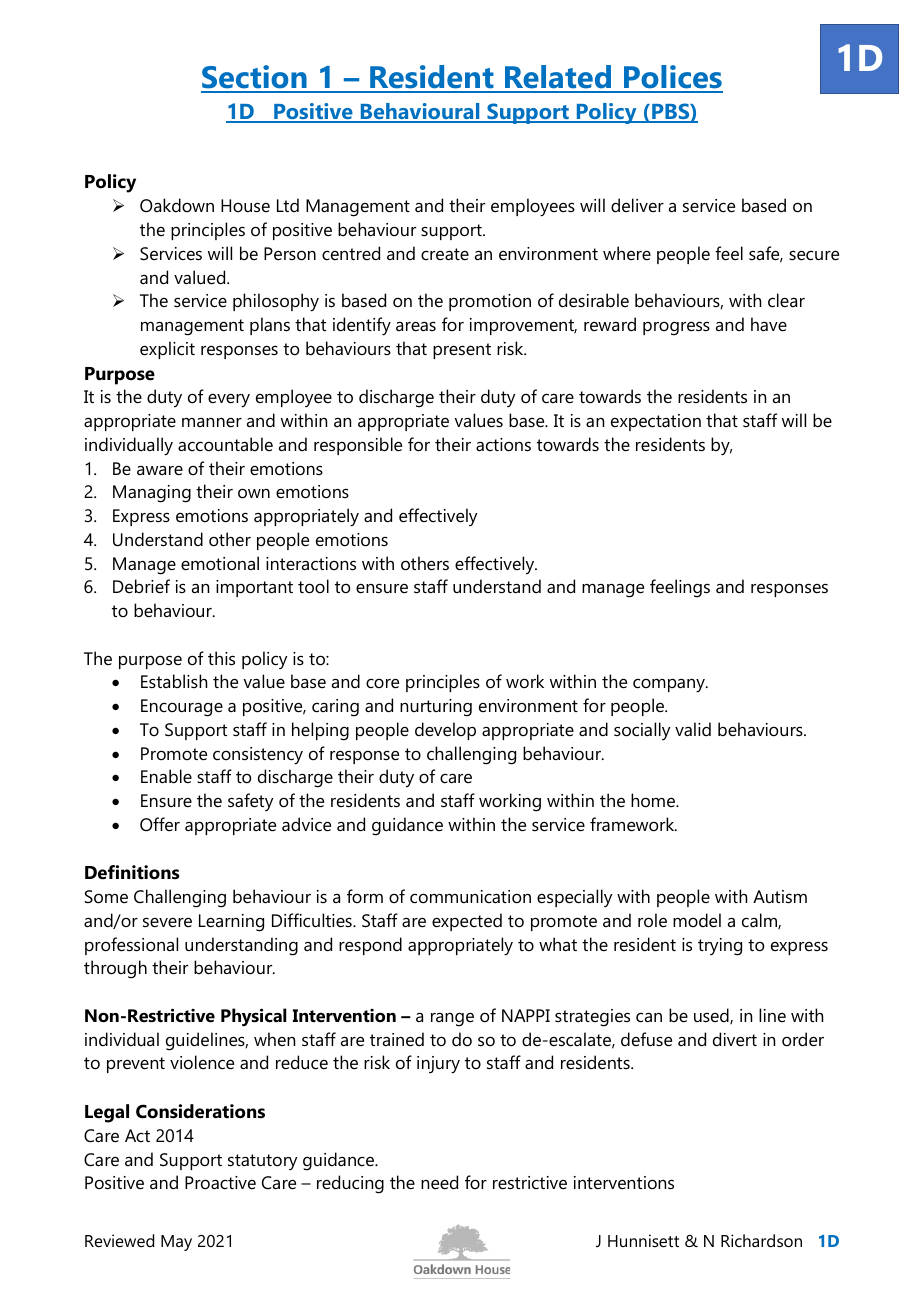 This screenshot has height=1307, width=924. Describe the element at coordinates (245, 206) in the screenshot. I see `House` at that location.
